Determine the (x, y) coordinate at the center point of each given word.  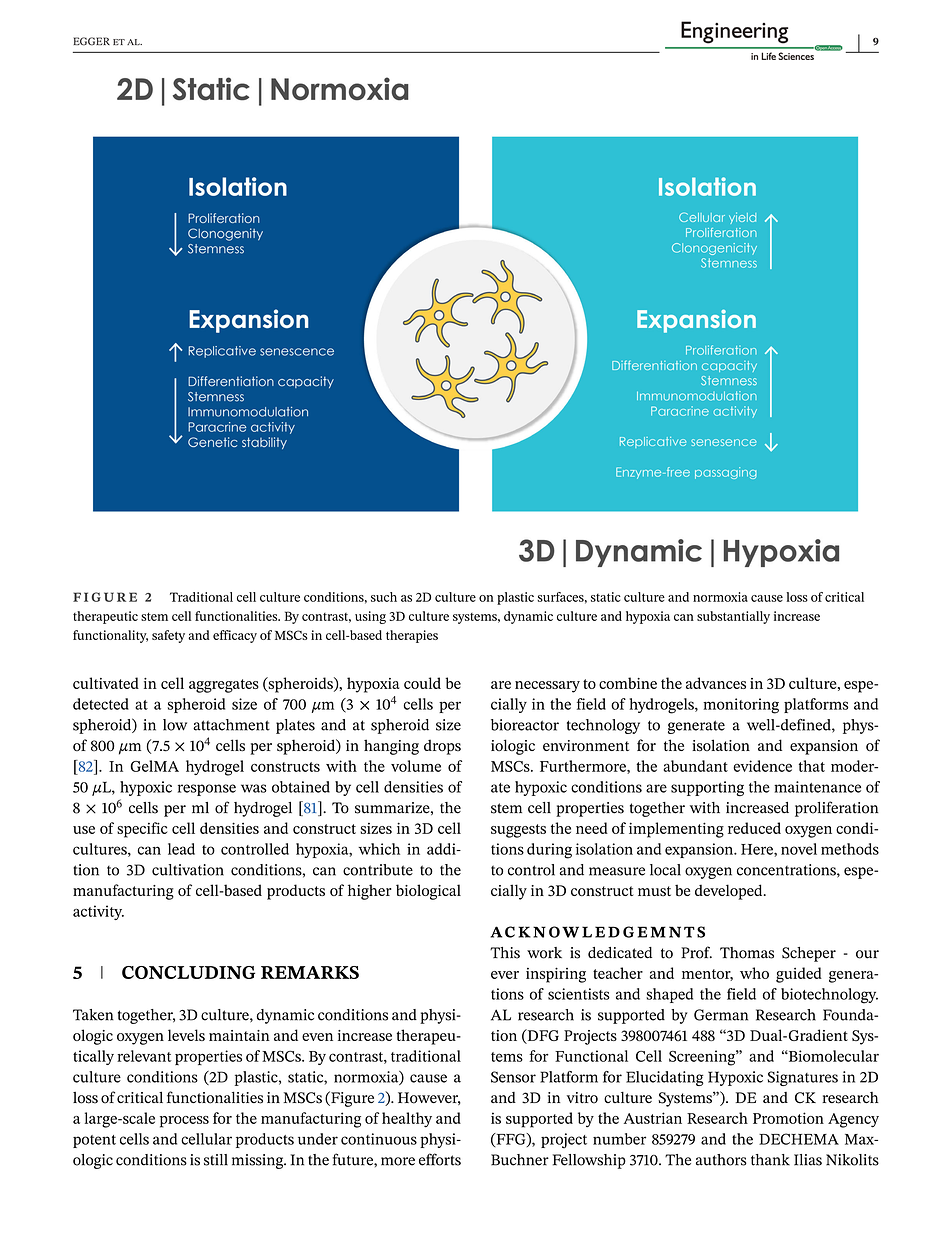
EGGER (92, 41)
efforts (440, 1159)
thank (770, 1160)
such (384, 597)
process (184, 1122)
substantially (733, 617)
